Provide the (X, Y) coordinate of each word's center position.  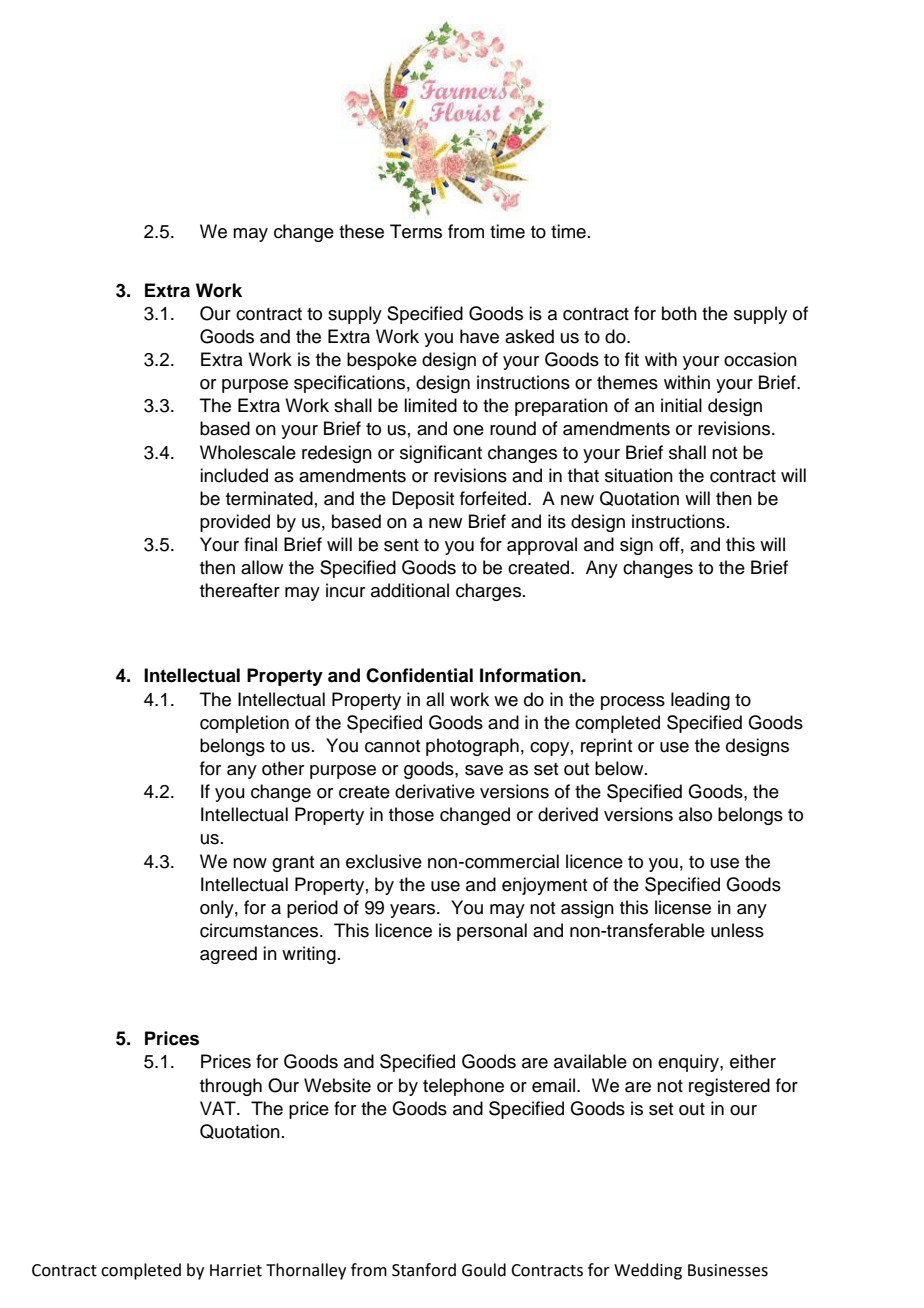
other (283, 768)
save (484, 770)
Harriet (236, 1270)
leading (700, 701)
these (361, 231)
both (679, 313)
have (479, 336)
